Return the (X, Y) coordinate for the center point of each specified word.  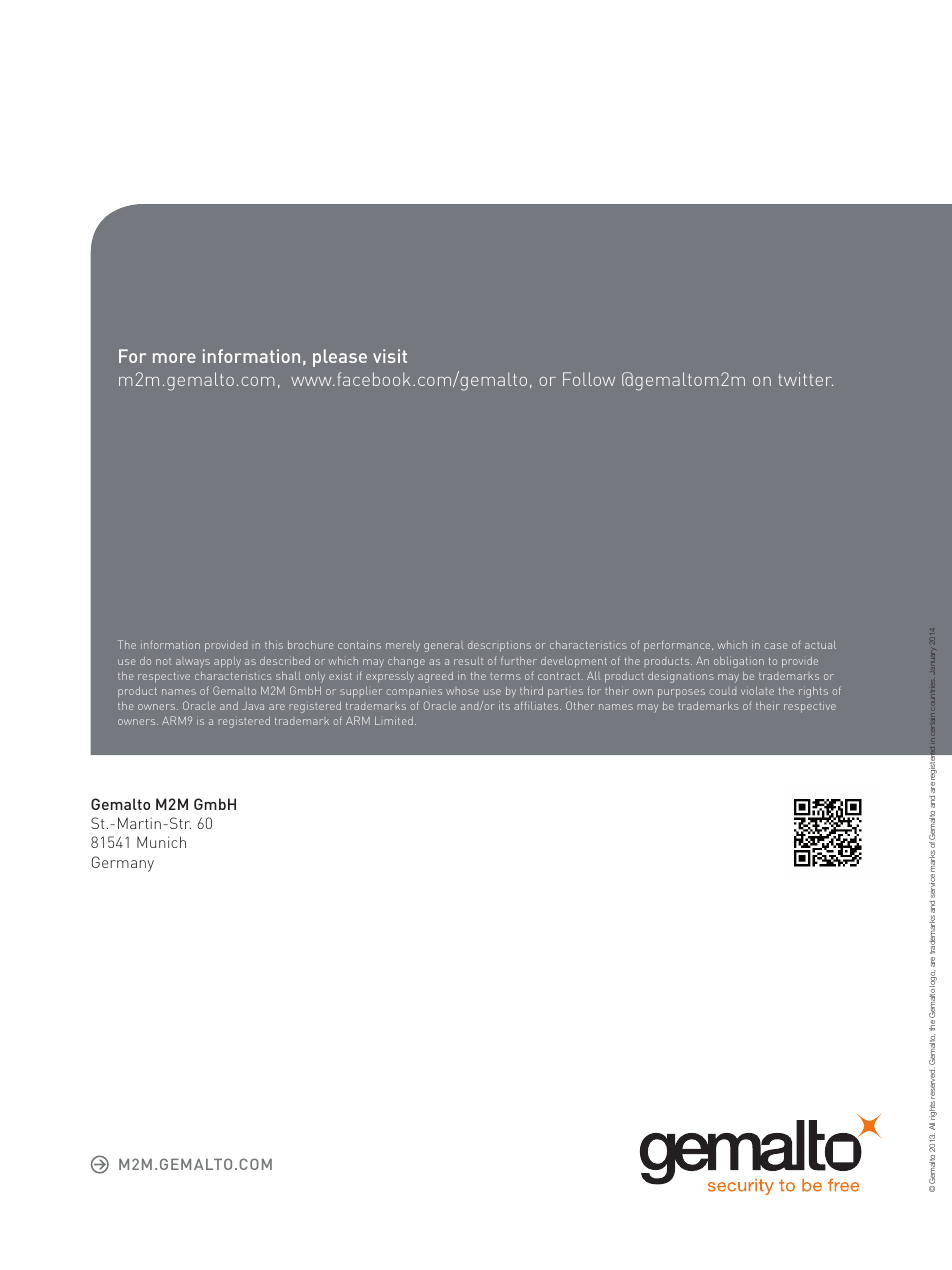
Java (253, 706)
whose (462, 692)
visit (390, 356)
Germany (123, 864)
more (174, 358)
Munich (161, 842)
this (274, 645)
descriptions (499, 646)
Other (580, 705)
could (722, 692)
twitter (805, 379)
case (776, 646)
